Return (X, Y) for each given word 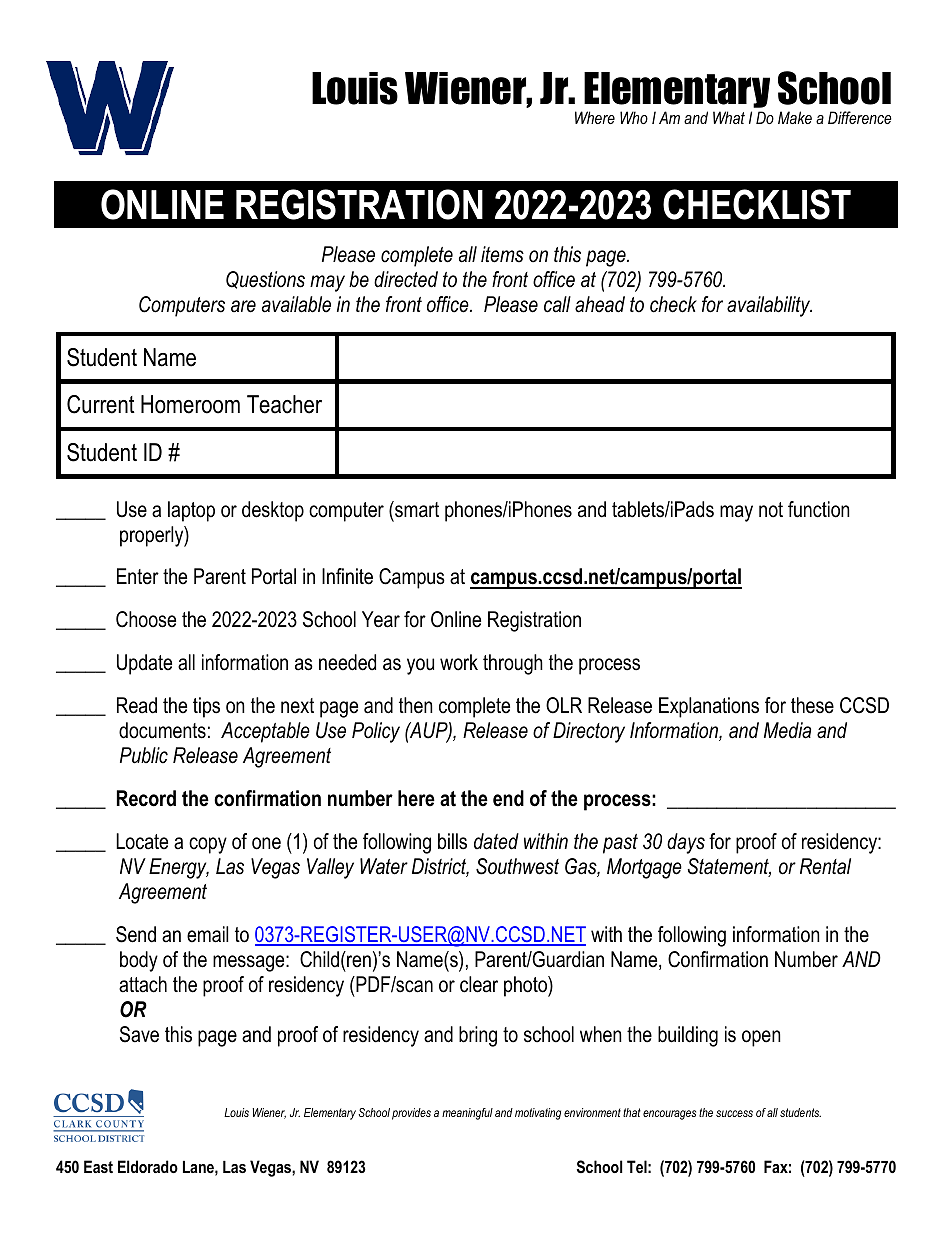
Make (795, 117)
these (812, 705)
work (459, 662)
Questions (265, 280)
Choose (146, 619)
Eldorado (148, 1166)
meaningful (467, 1114)
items (502, 254)
